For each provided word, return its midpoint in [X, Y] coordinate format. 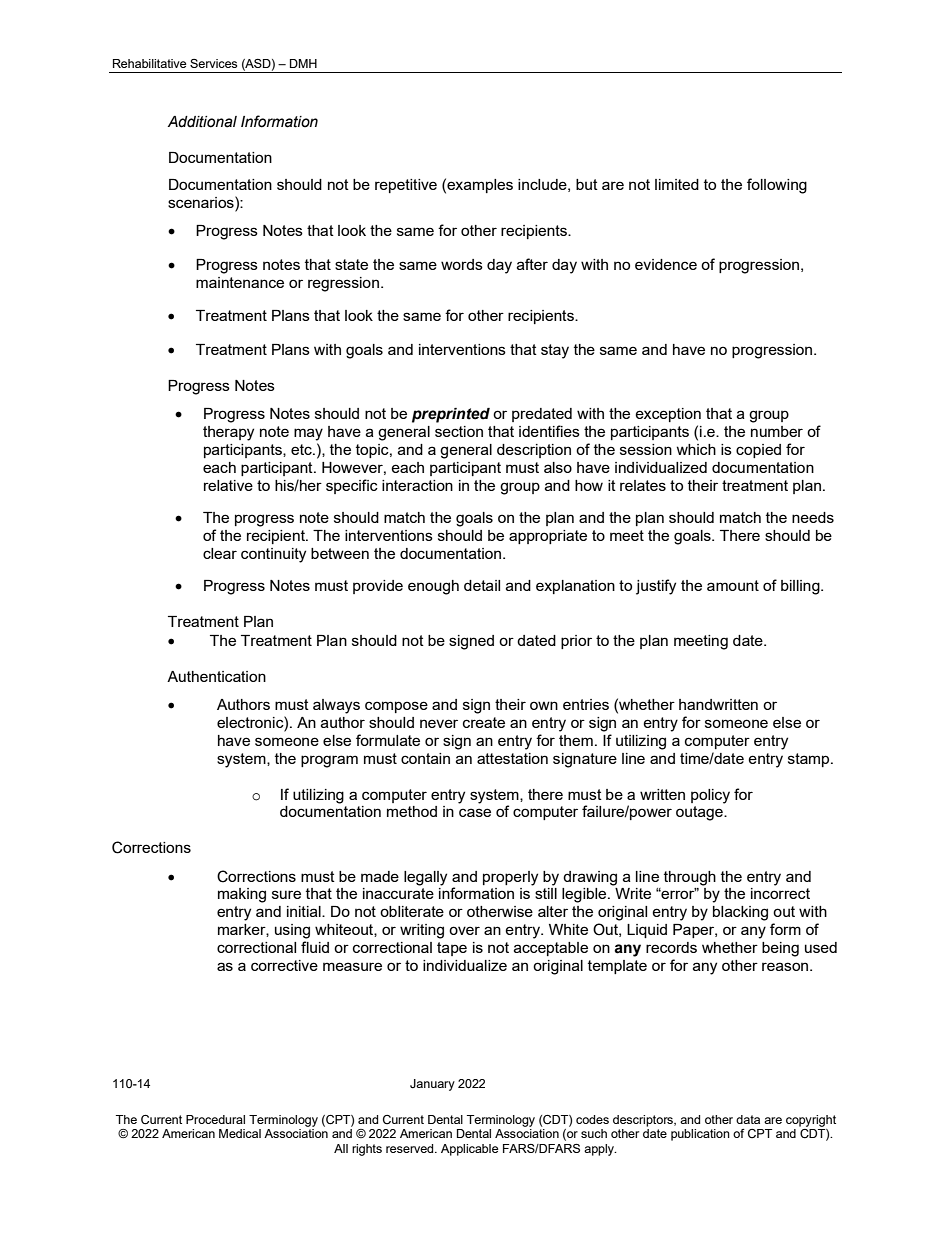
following [777, 186]
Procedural [215, 1119]
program [329, 761]
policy [710, 796]
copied [758, 451]
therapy [228, 433]
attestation [512, 758]
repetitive [406, 186]
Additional [202, 122]
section [459, 431]
